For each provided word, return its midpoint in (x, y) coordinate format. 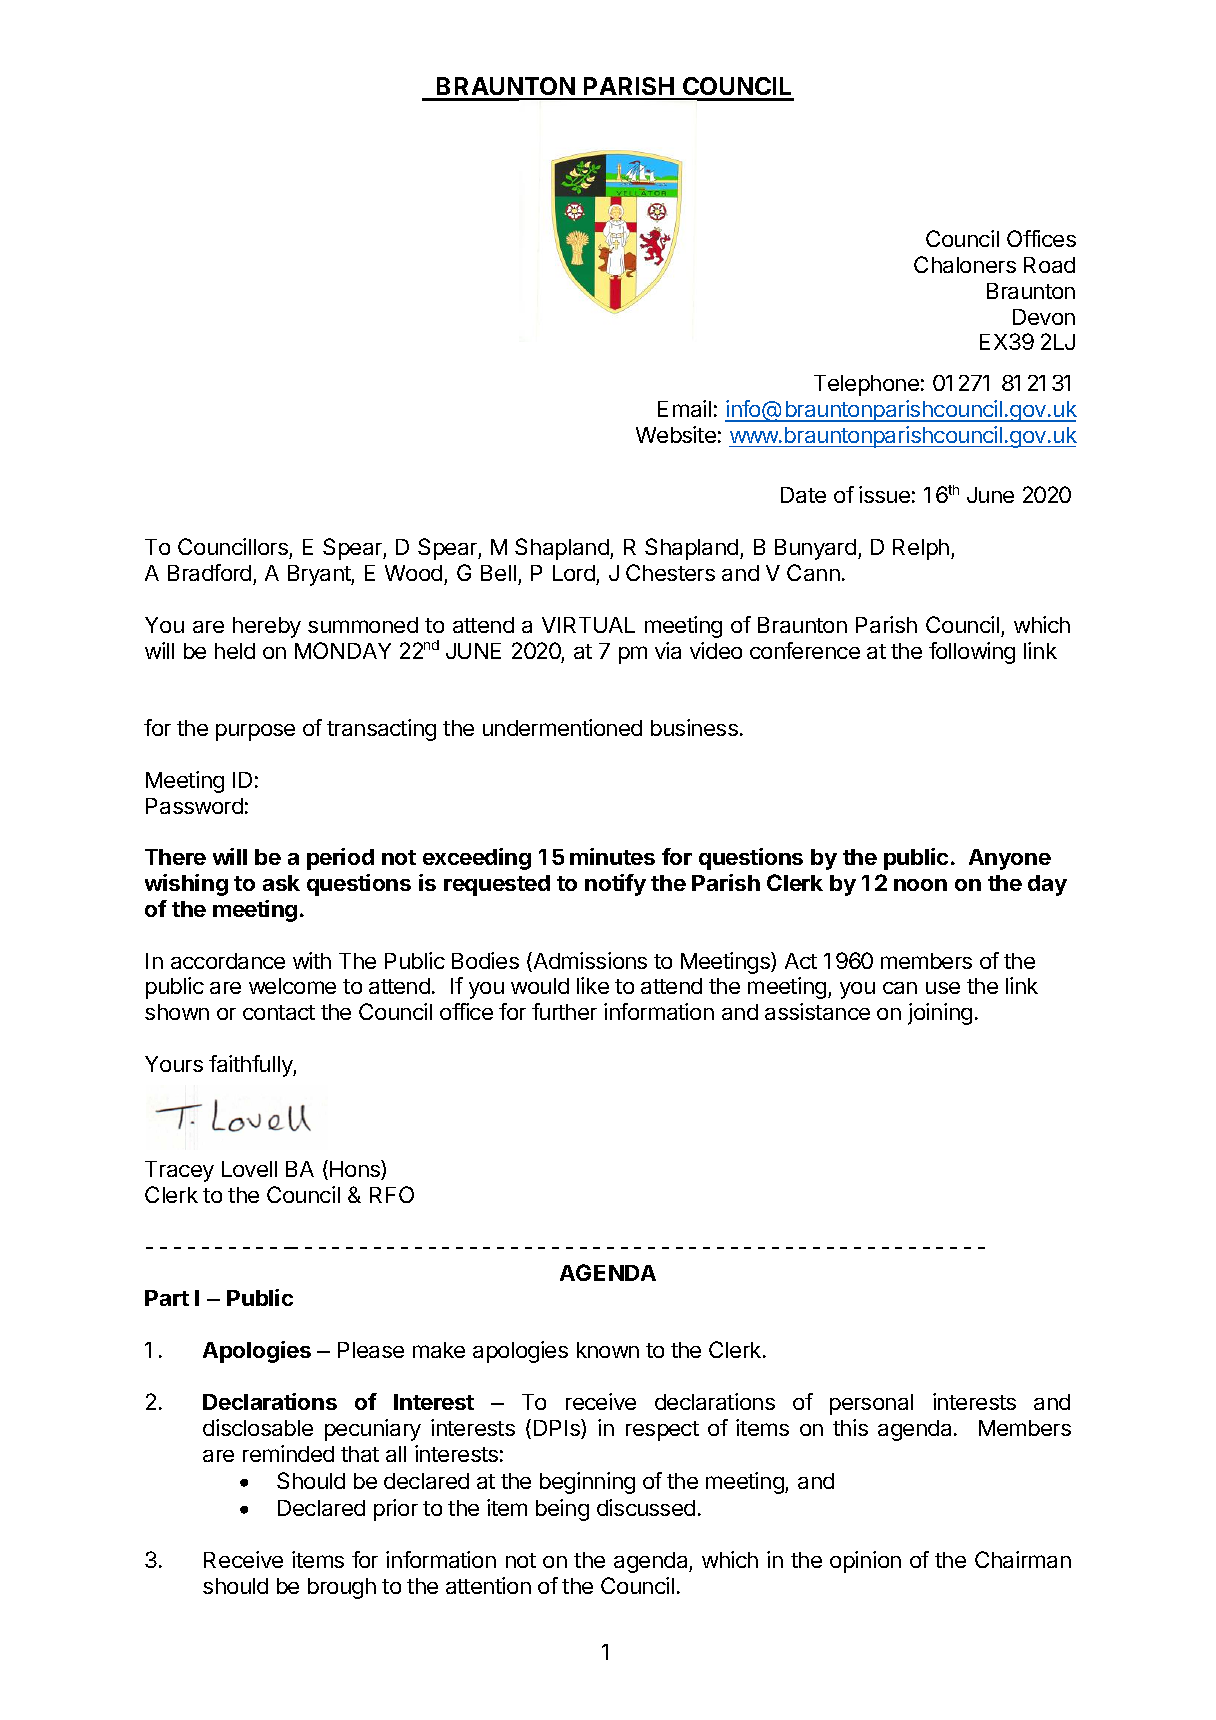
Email (684, 408)
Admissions (589, 962)
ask (281, 883)
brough (342, 1588)
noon (920, 885)
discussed (646, 1507)
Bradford (209, 572)
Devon (1044, 317)
